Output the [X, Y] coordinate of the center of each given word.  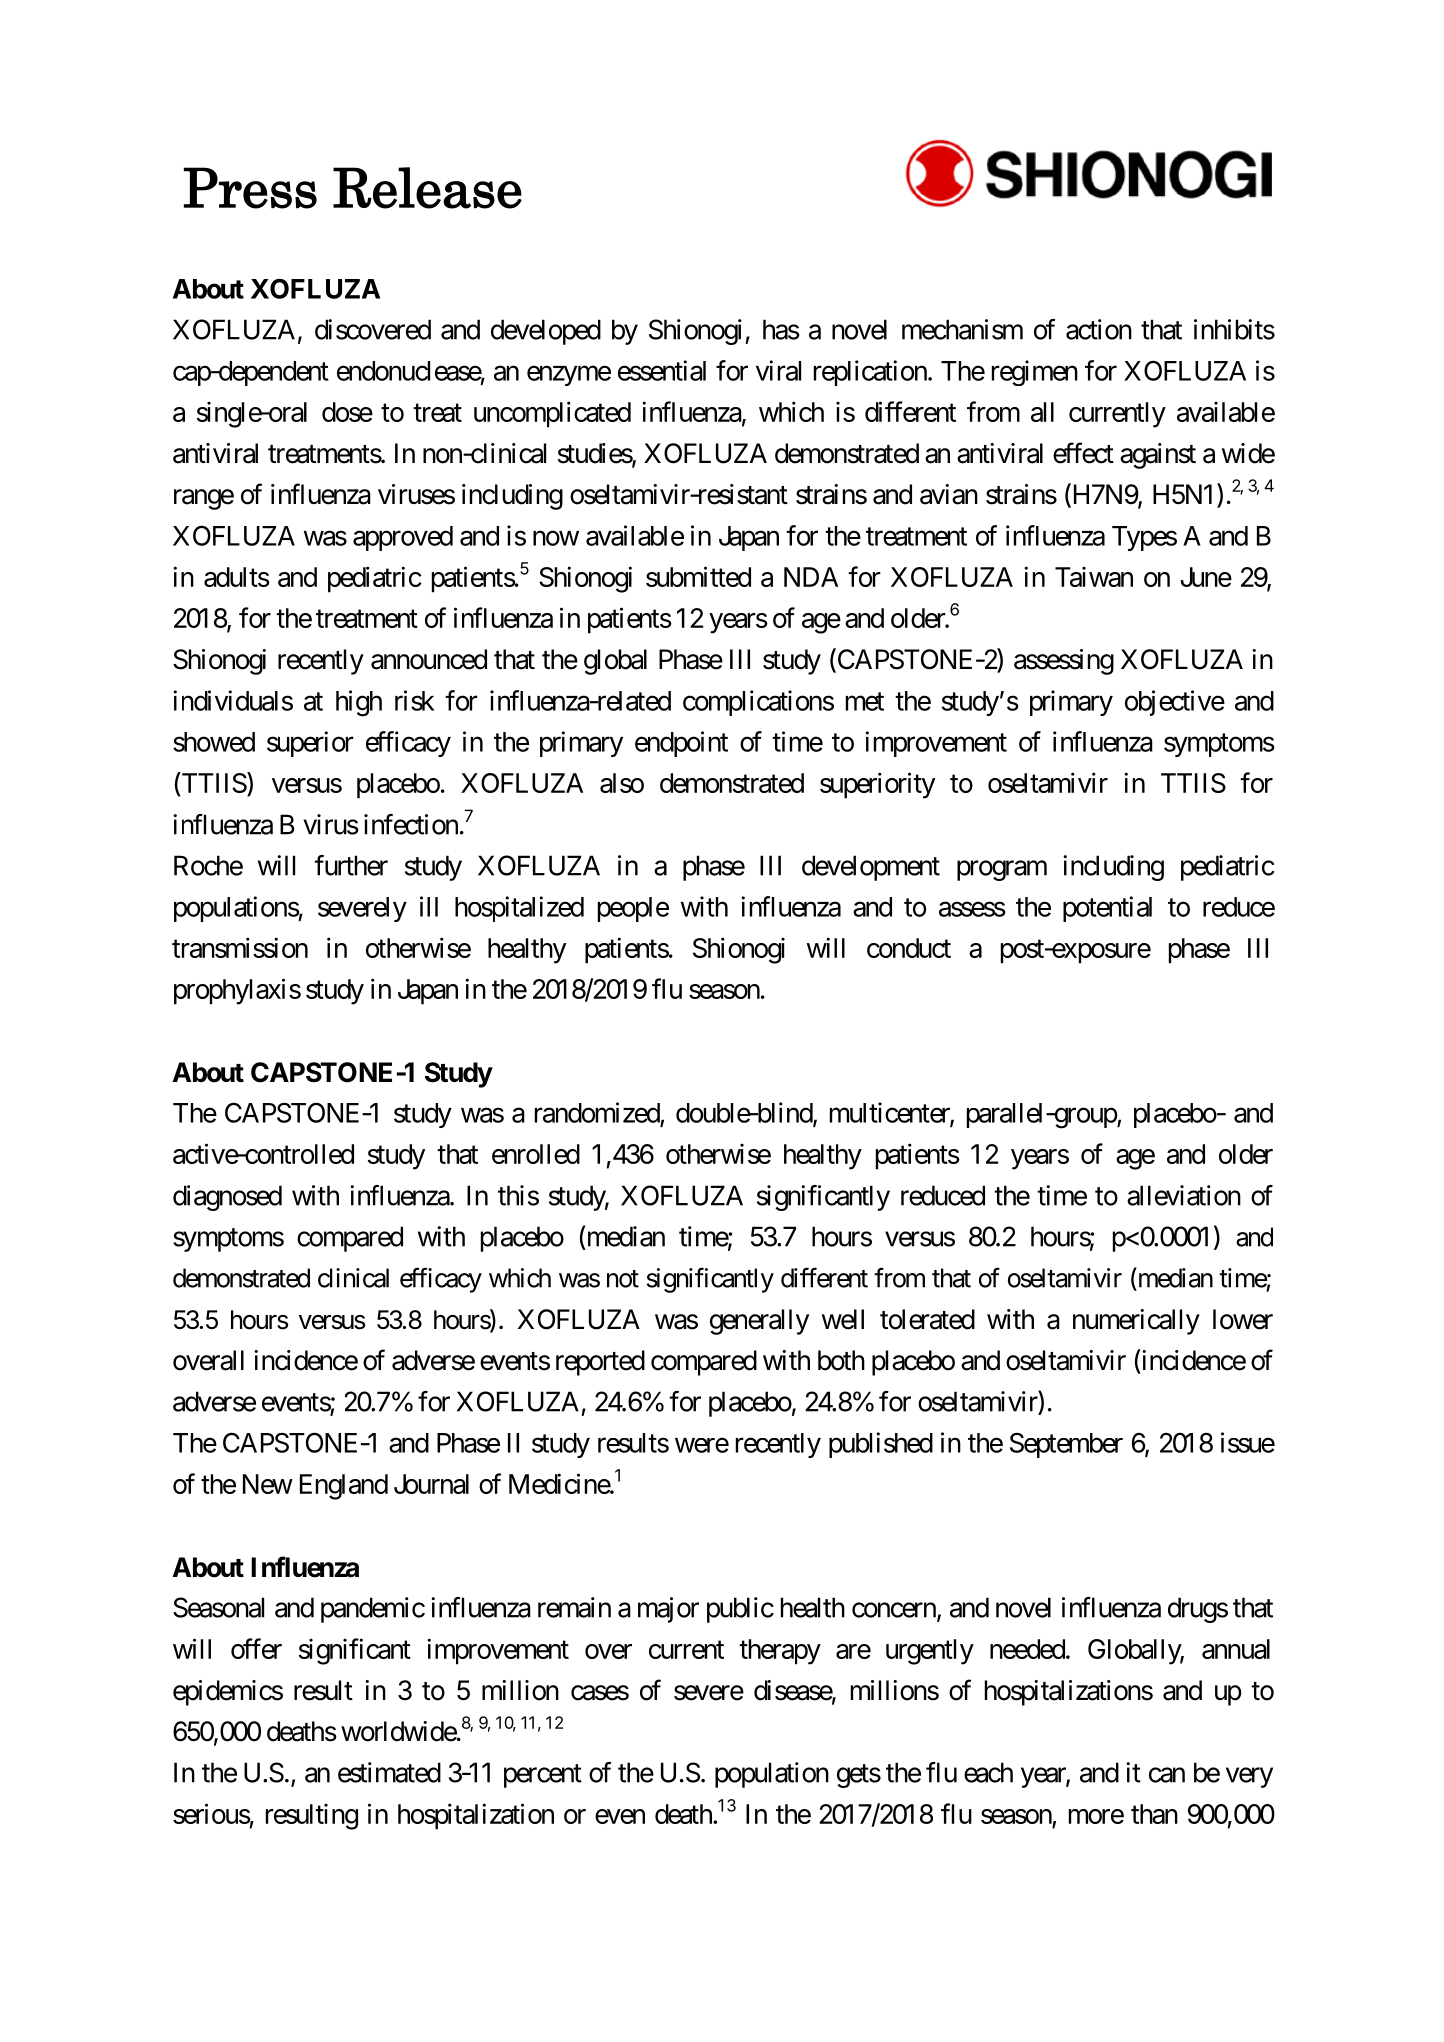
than [1154, 1814]
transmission [240, 947]
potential [1107, 909]
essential [662, 370]
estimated [389, 1772]
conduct [909, 948]
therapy [780, 1652]
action [1099, 329]
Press [250, 188]
